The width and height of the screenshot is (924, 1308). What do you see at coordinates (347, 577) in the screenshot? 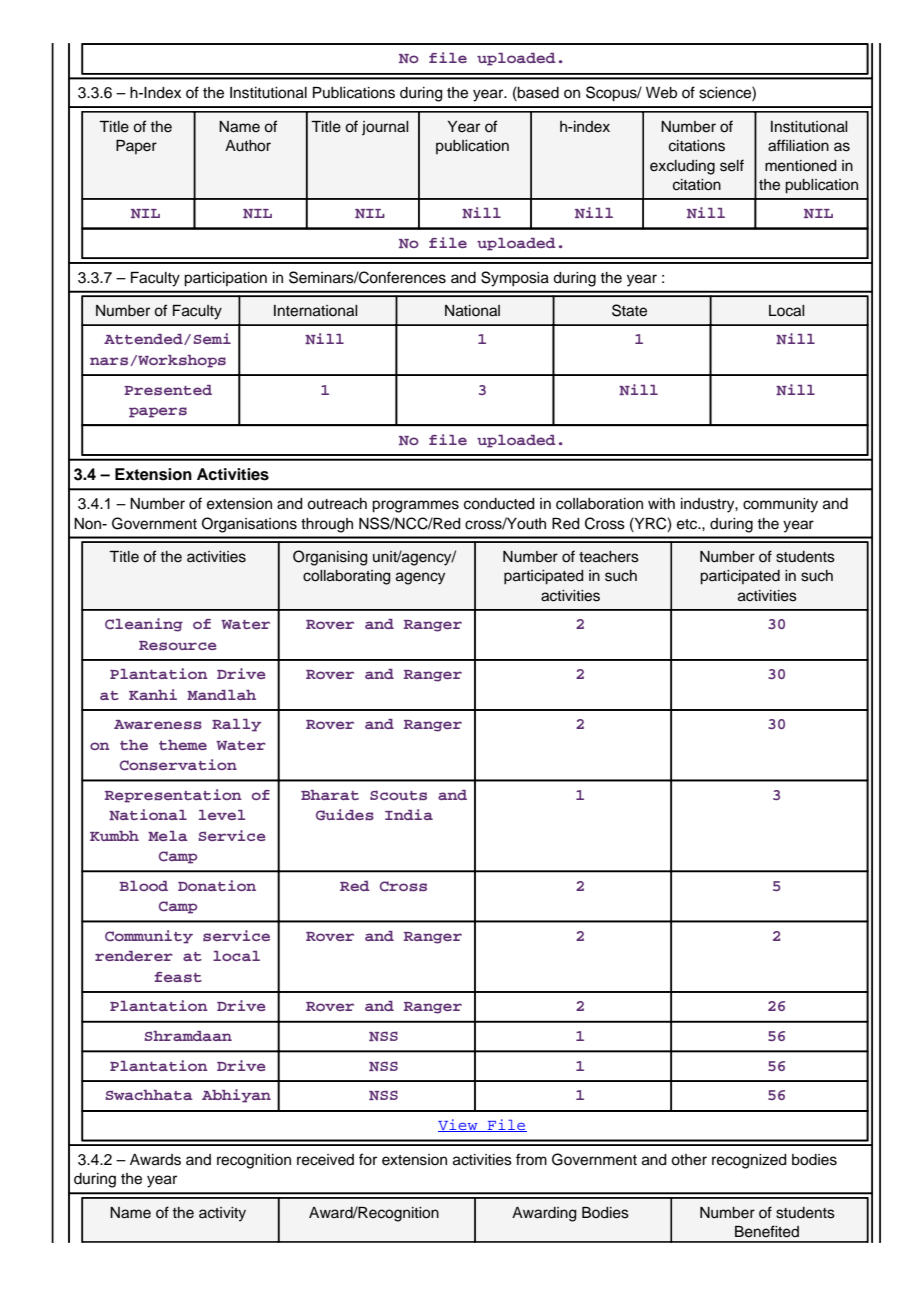
I see `collaborating` at bounding box center [347, 577].
